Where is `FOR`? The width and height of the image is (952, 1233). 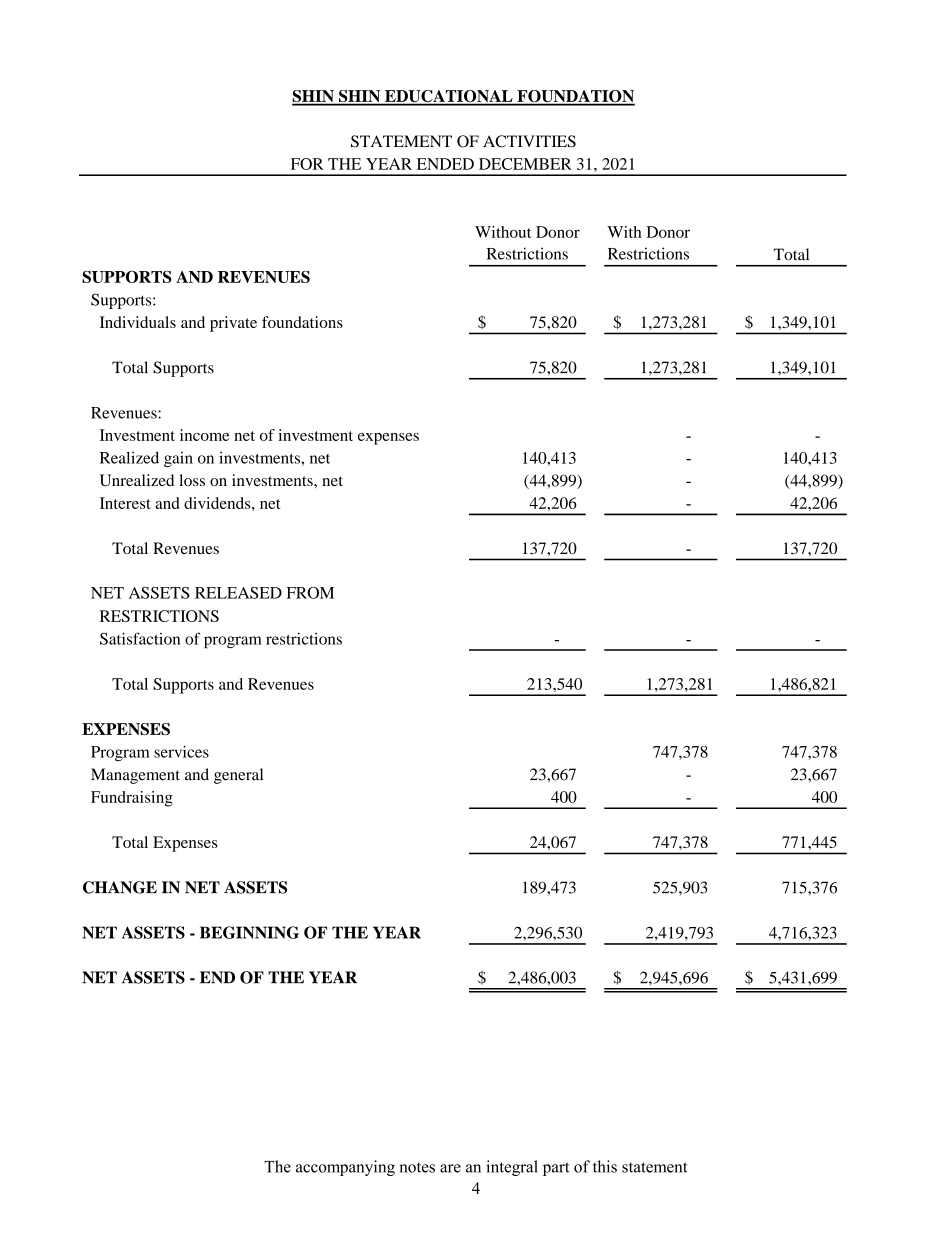 FOR is located at coordinates (307, 164).
